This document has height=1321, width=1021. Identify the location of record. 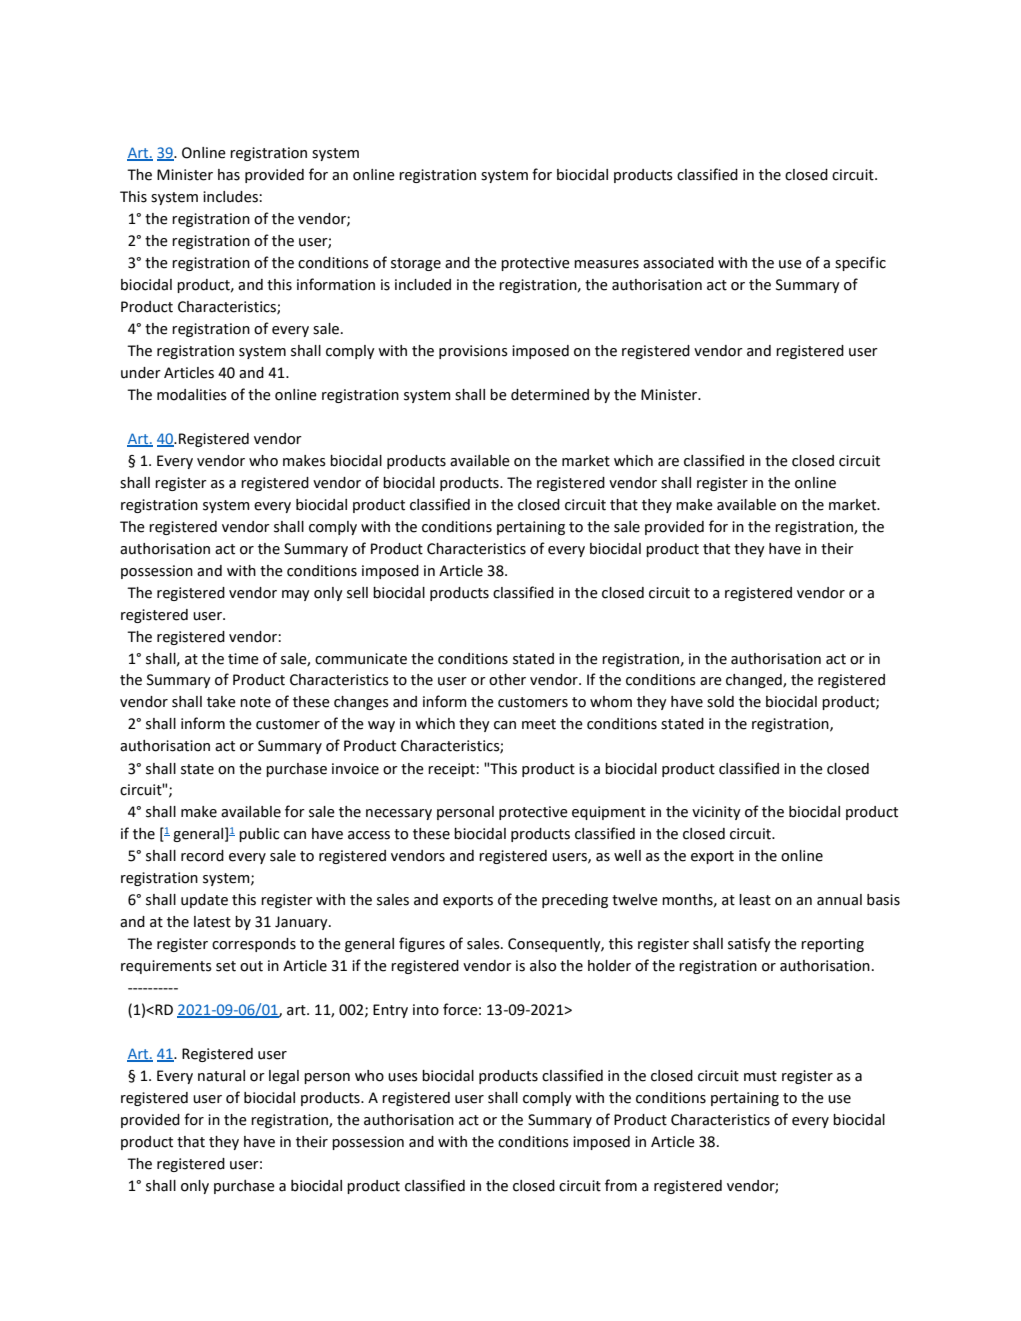
(202, 856).
